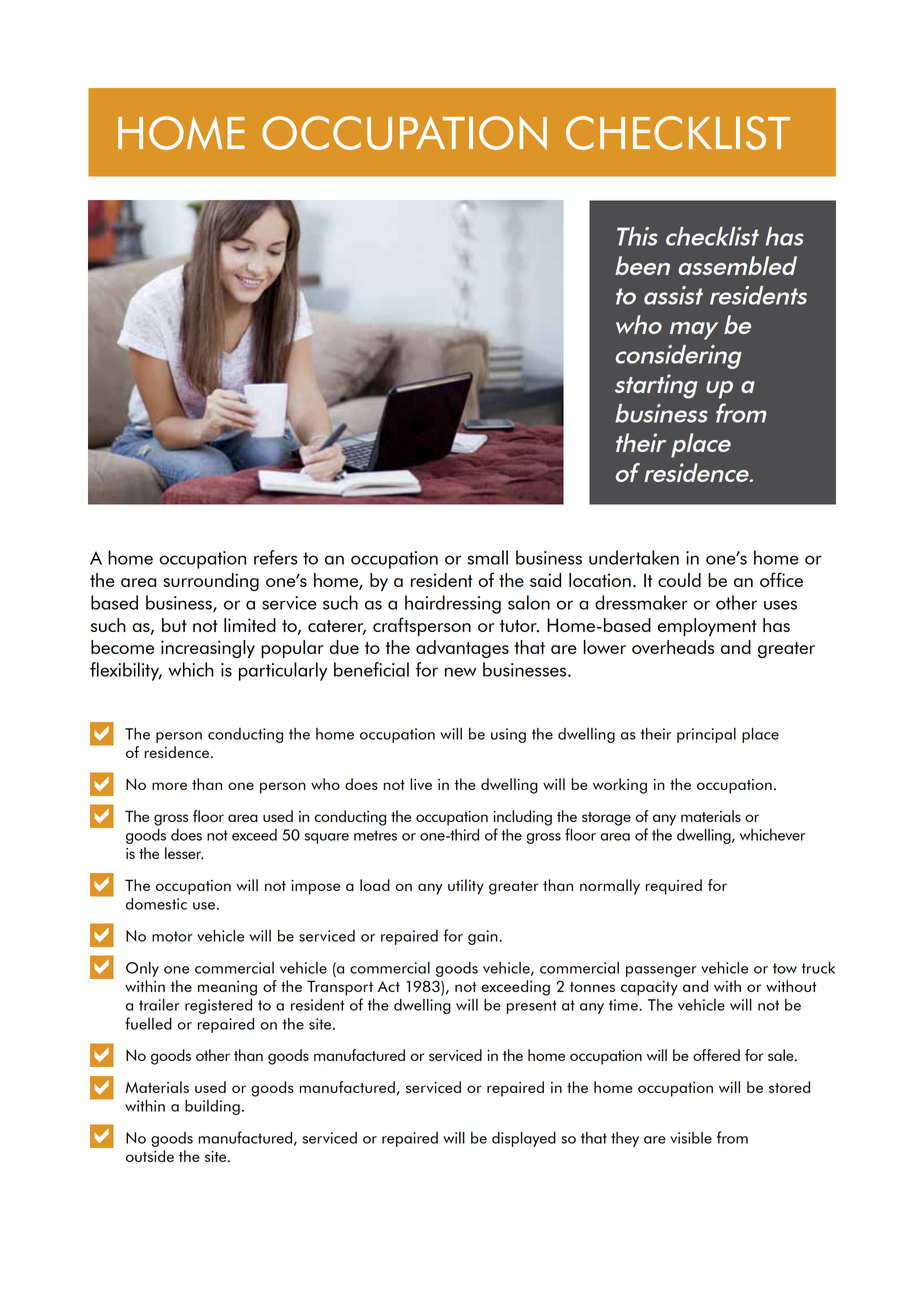  What do you see at coordinates (484, 937) in the screenshot?
I see `gain` at bounding box center [484, 937].
